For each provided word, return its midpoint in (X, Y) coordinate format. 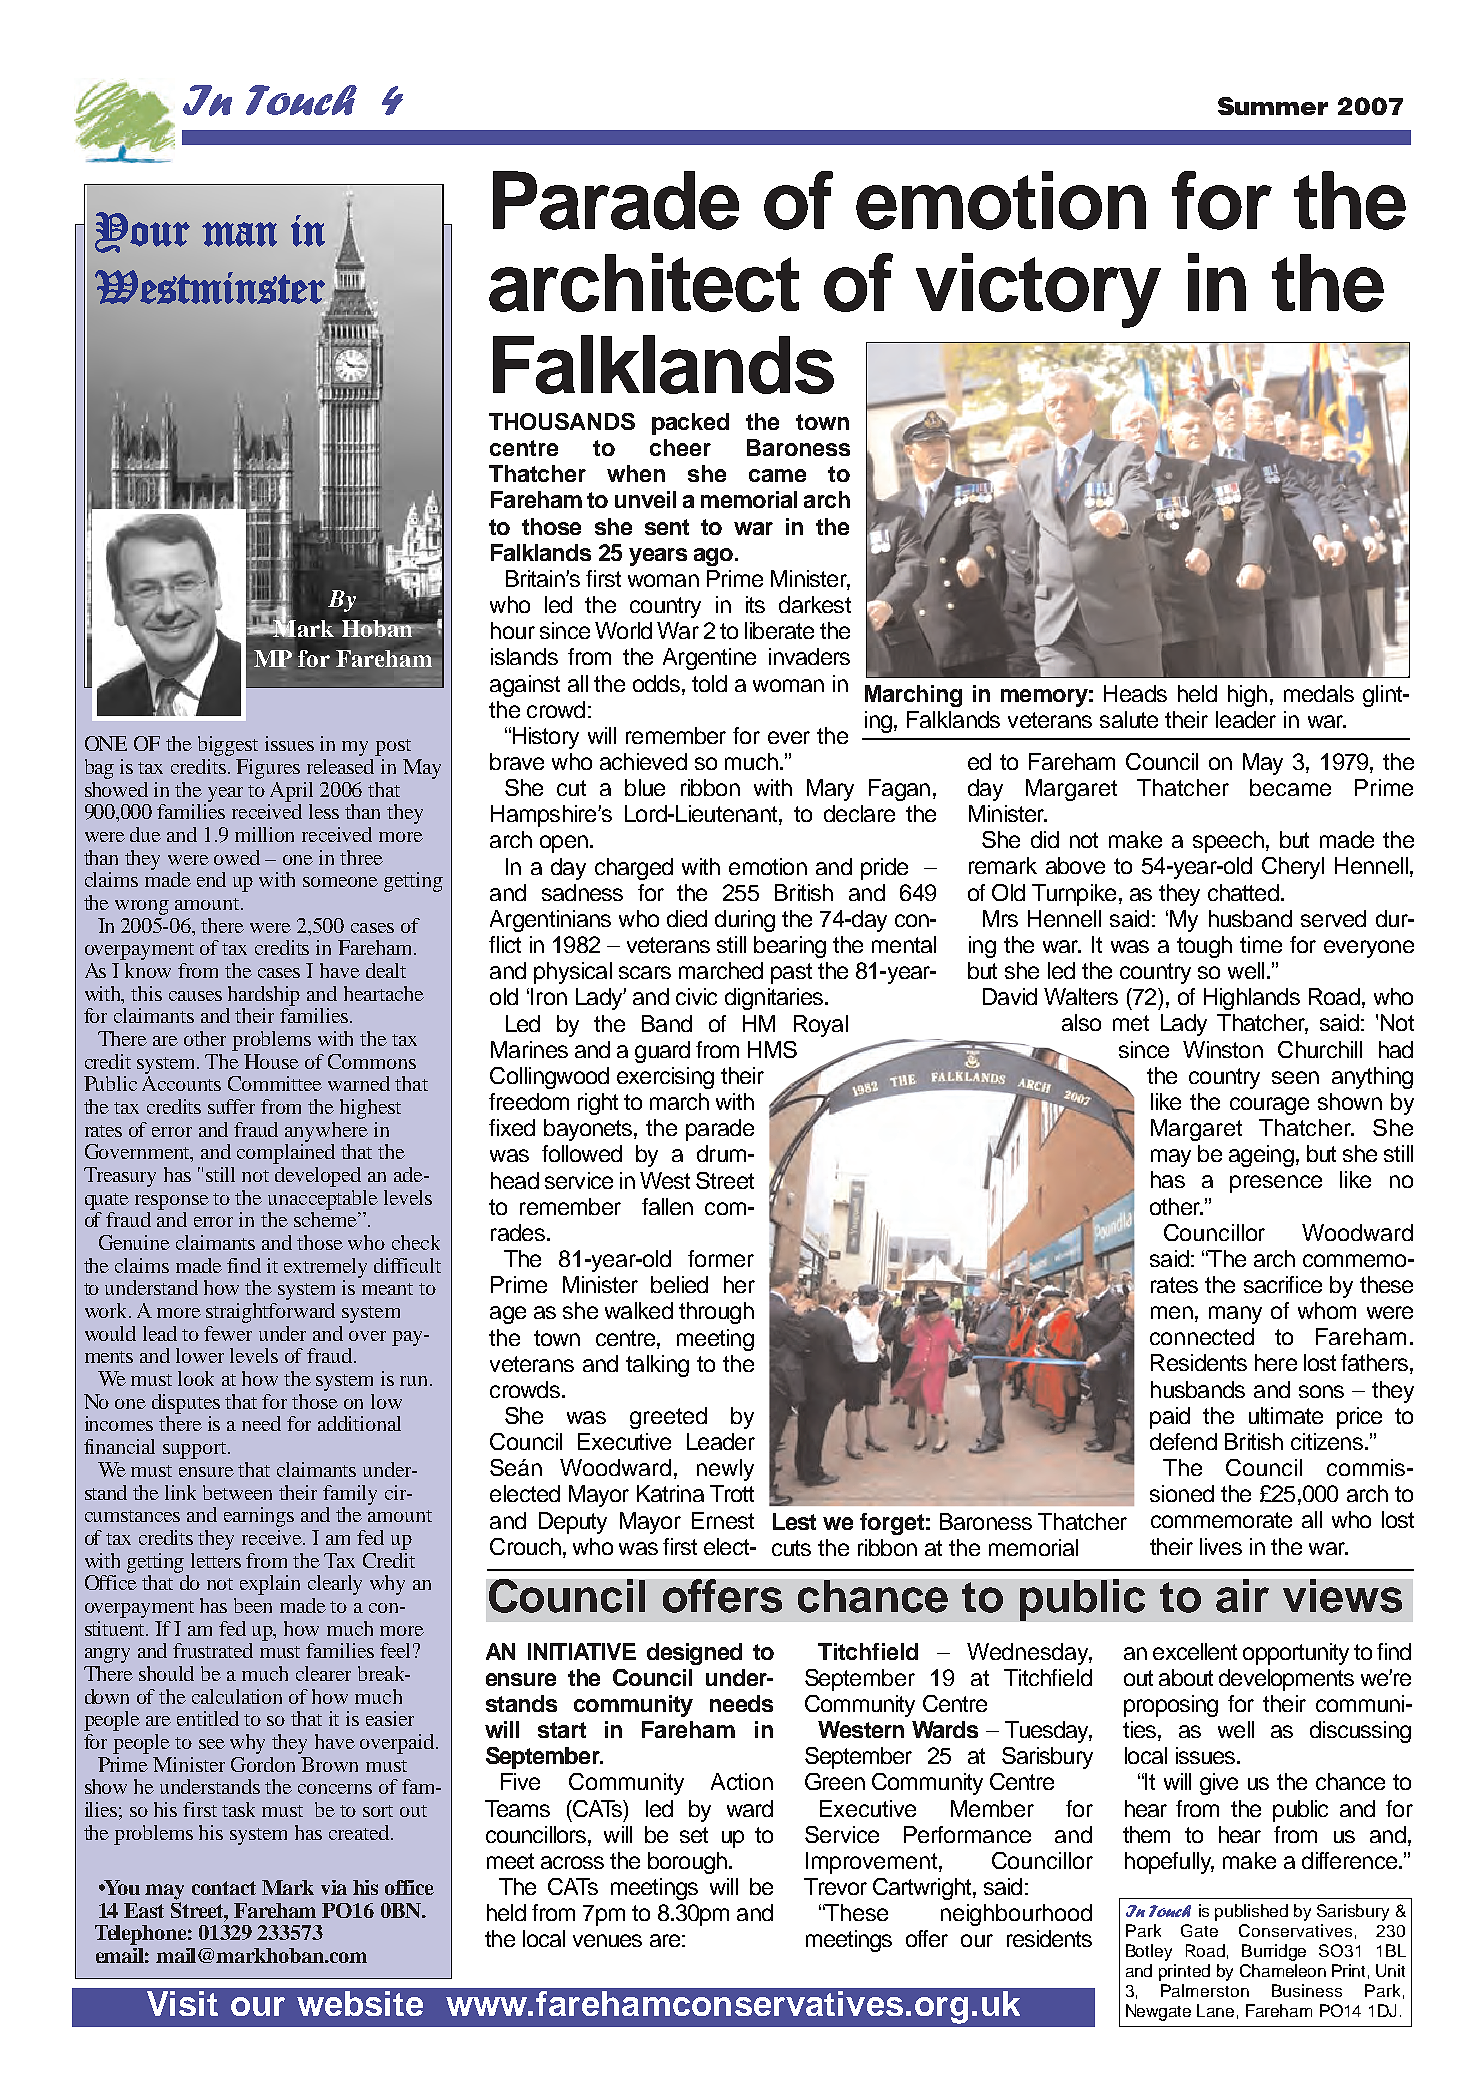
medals (1319, 693)
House (271, 1061)
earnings (259, 1517)
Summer (1273, 106)
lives (1221, 1546)
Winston (1223, 1049)
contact (224, 1888)
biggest (228, 746)
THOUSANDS (562, 421)
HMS (772, 1049)
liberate (779, 630)
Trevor (835, 1886)
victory (1038, 290)
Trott (732, 1493)
